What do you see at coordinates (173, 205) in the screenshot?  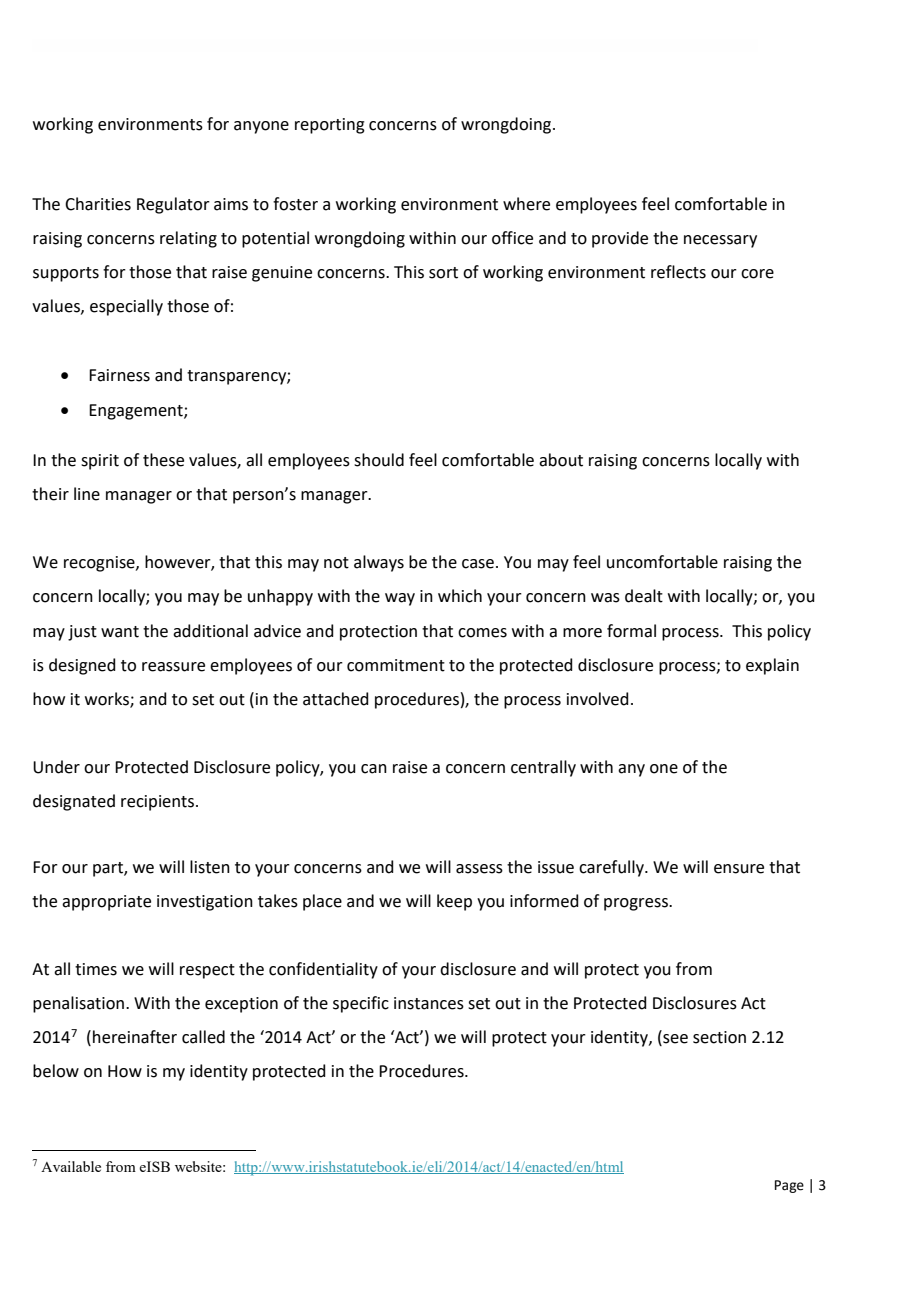 I see `Regulator` at bounding box center [173, 205].
